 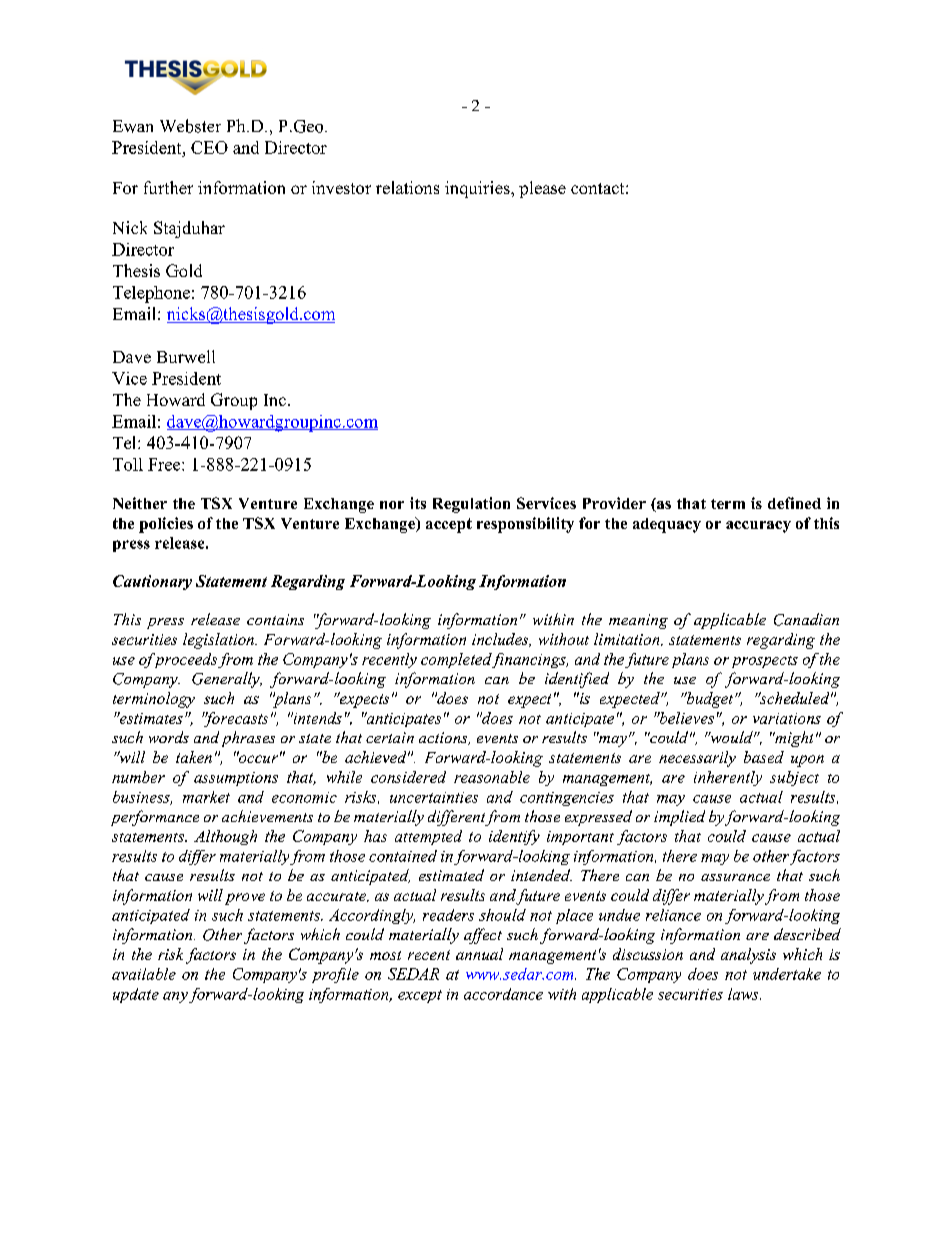 I want to click on defined, so click(x=794, y=503).
